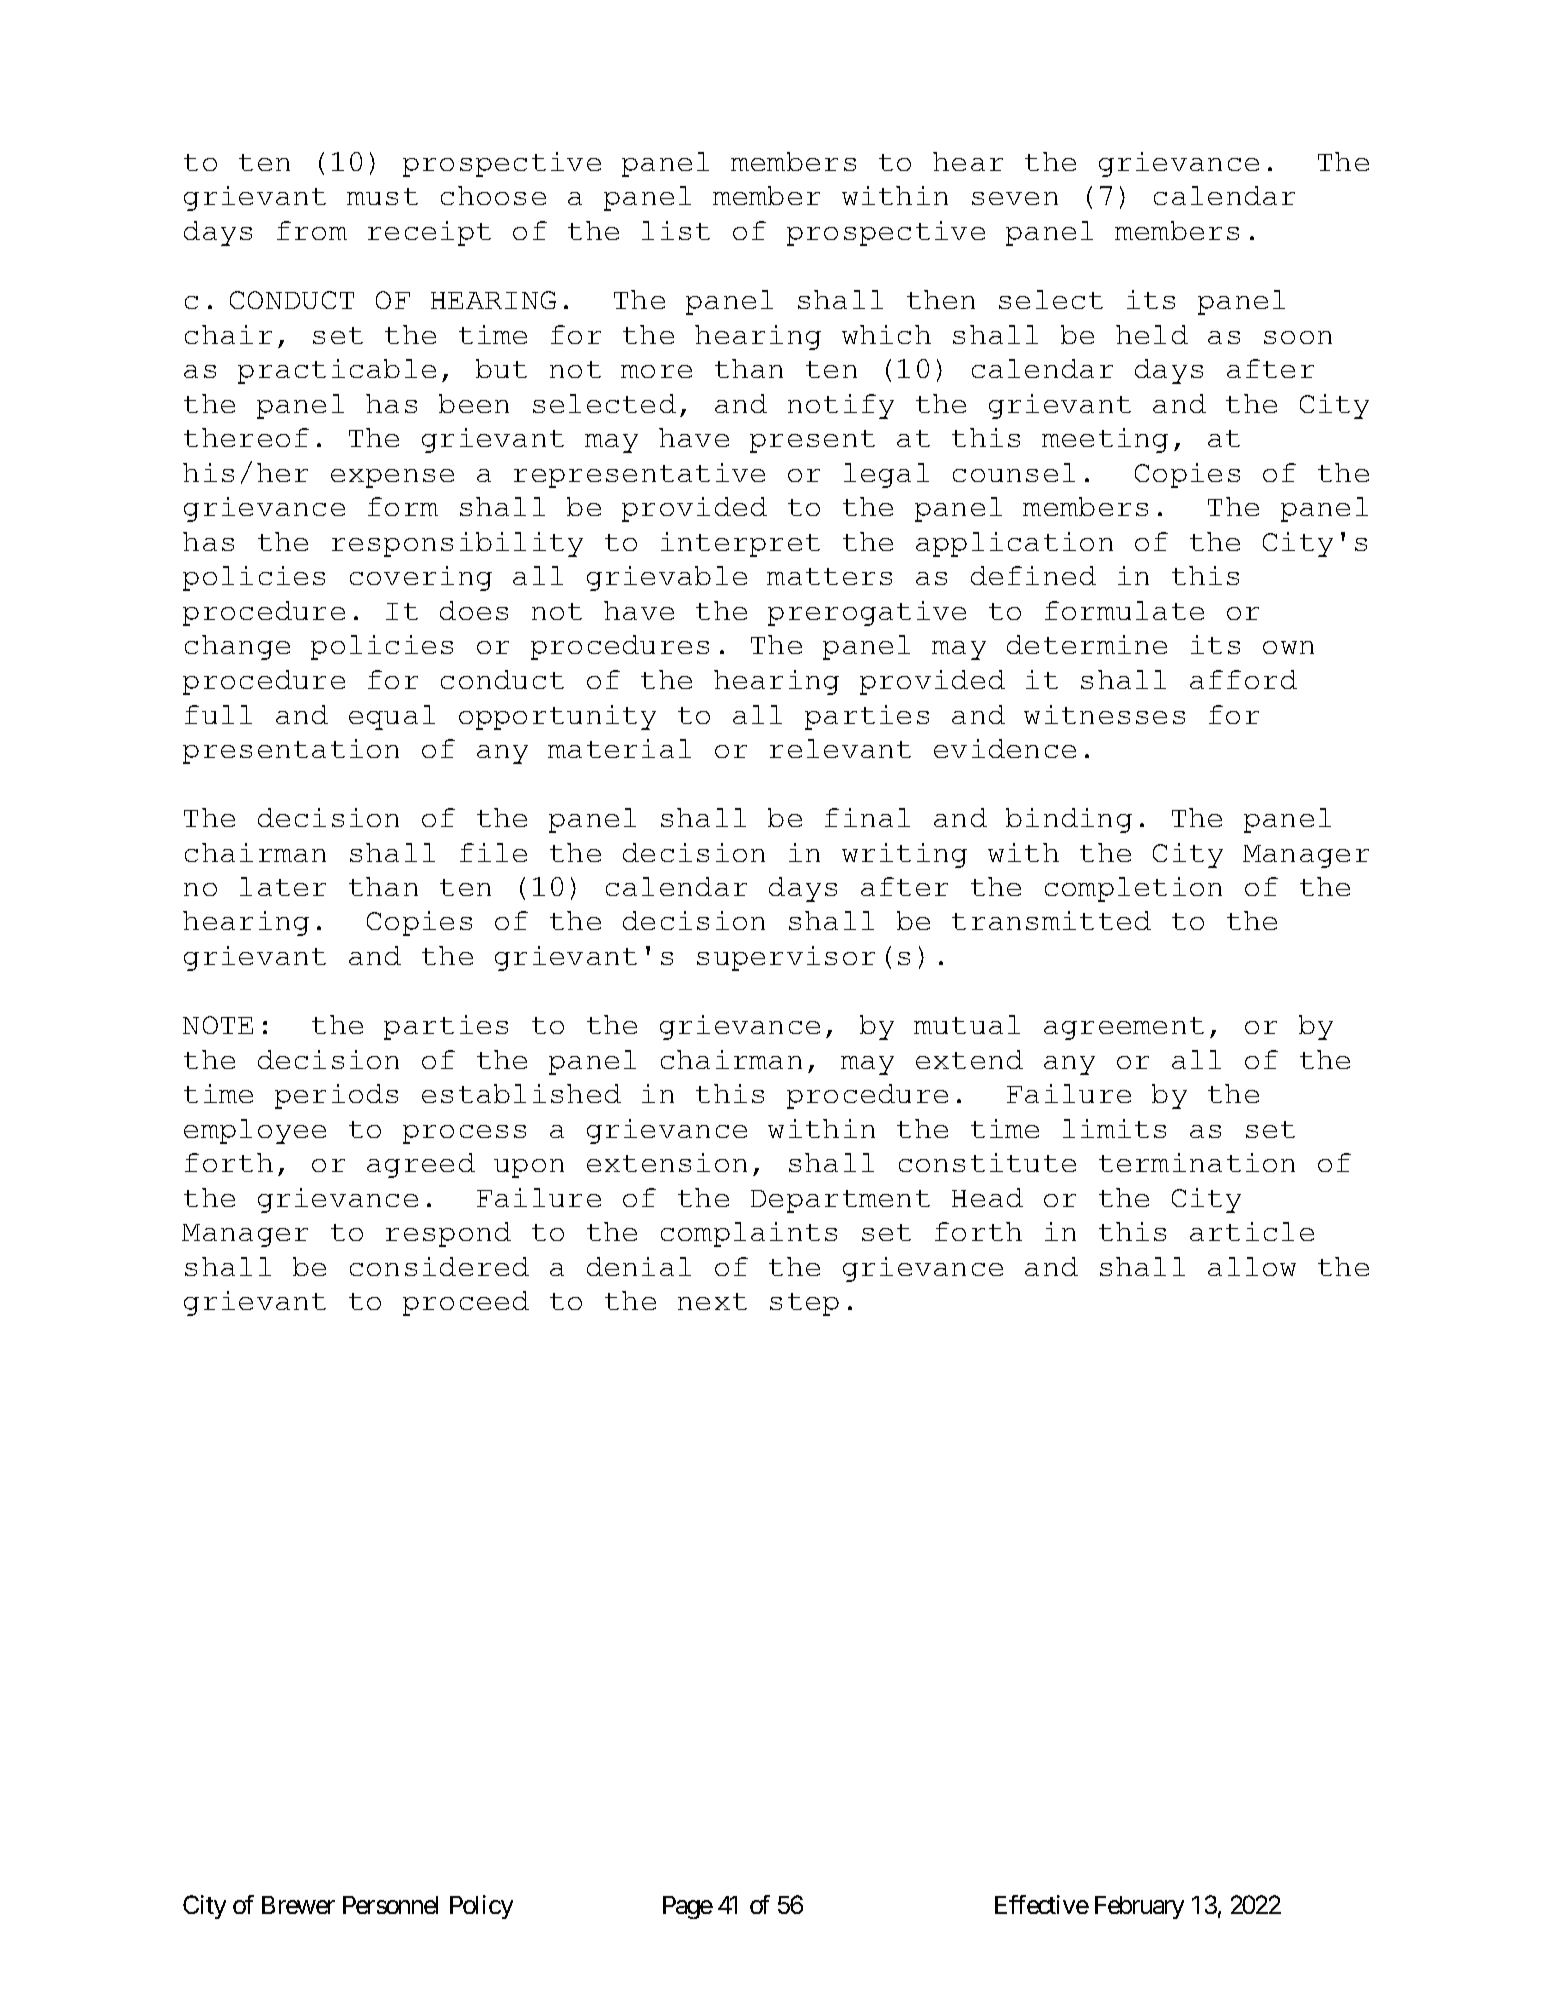 The image size is (1554, 2011). Describe the element at coordinates (1139, 1907) in the screenshot. I see `February` at that location.
